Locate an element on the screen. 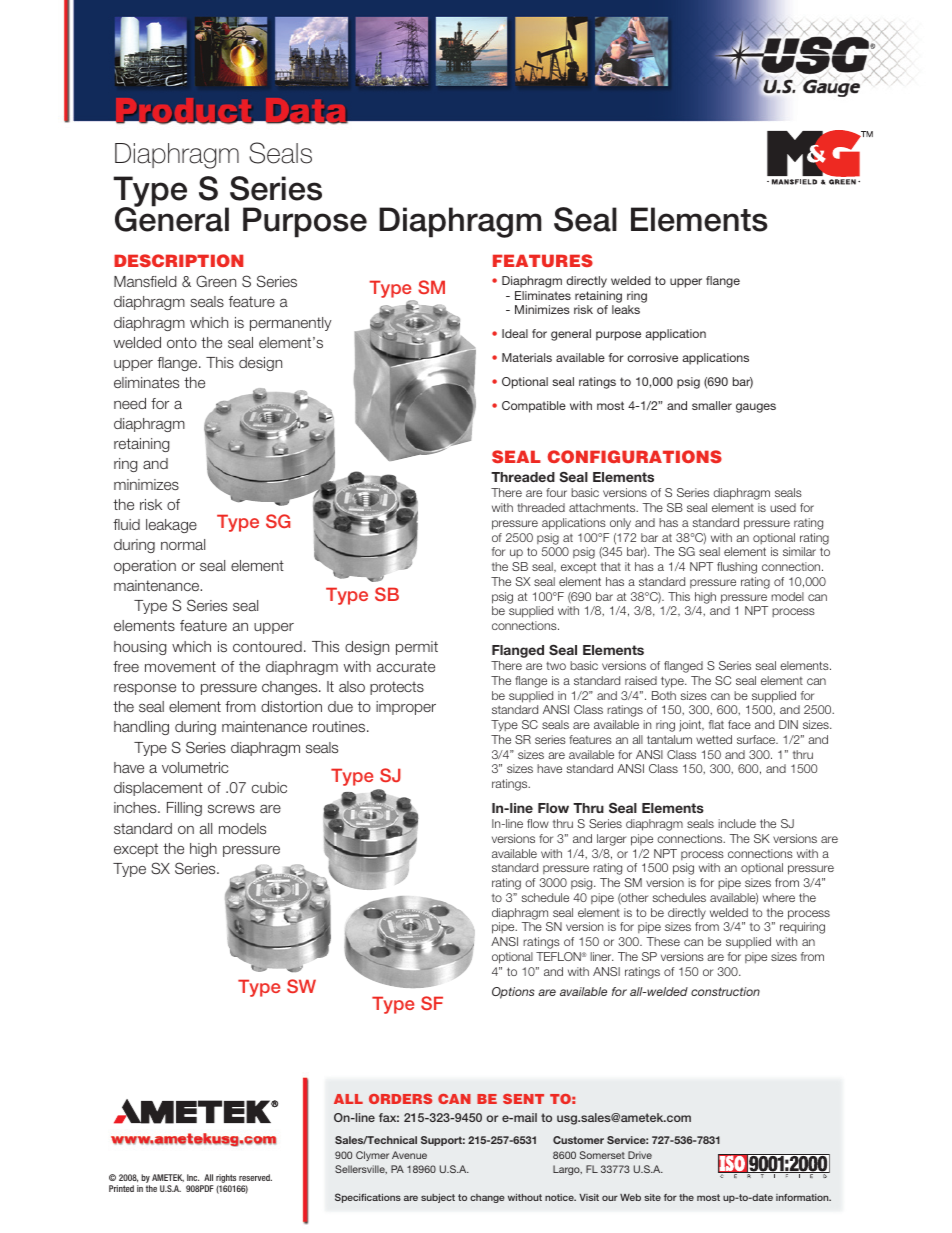 Image resolution: width=952 pixels, height=1233 pixels. improper is located at coordinates (406, 708).
